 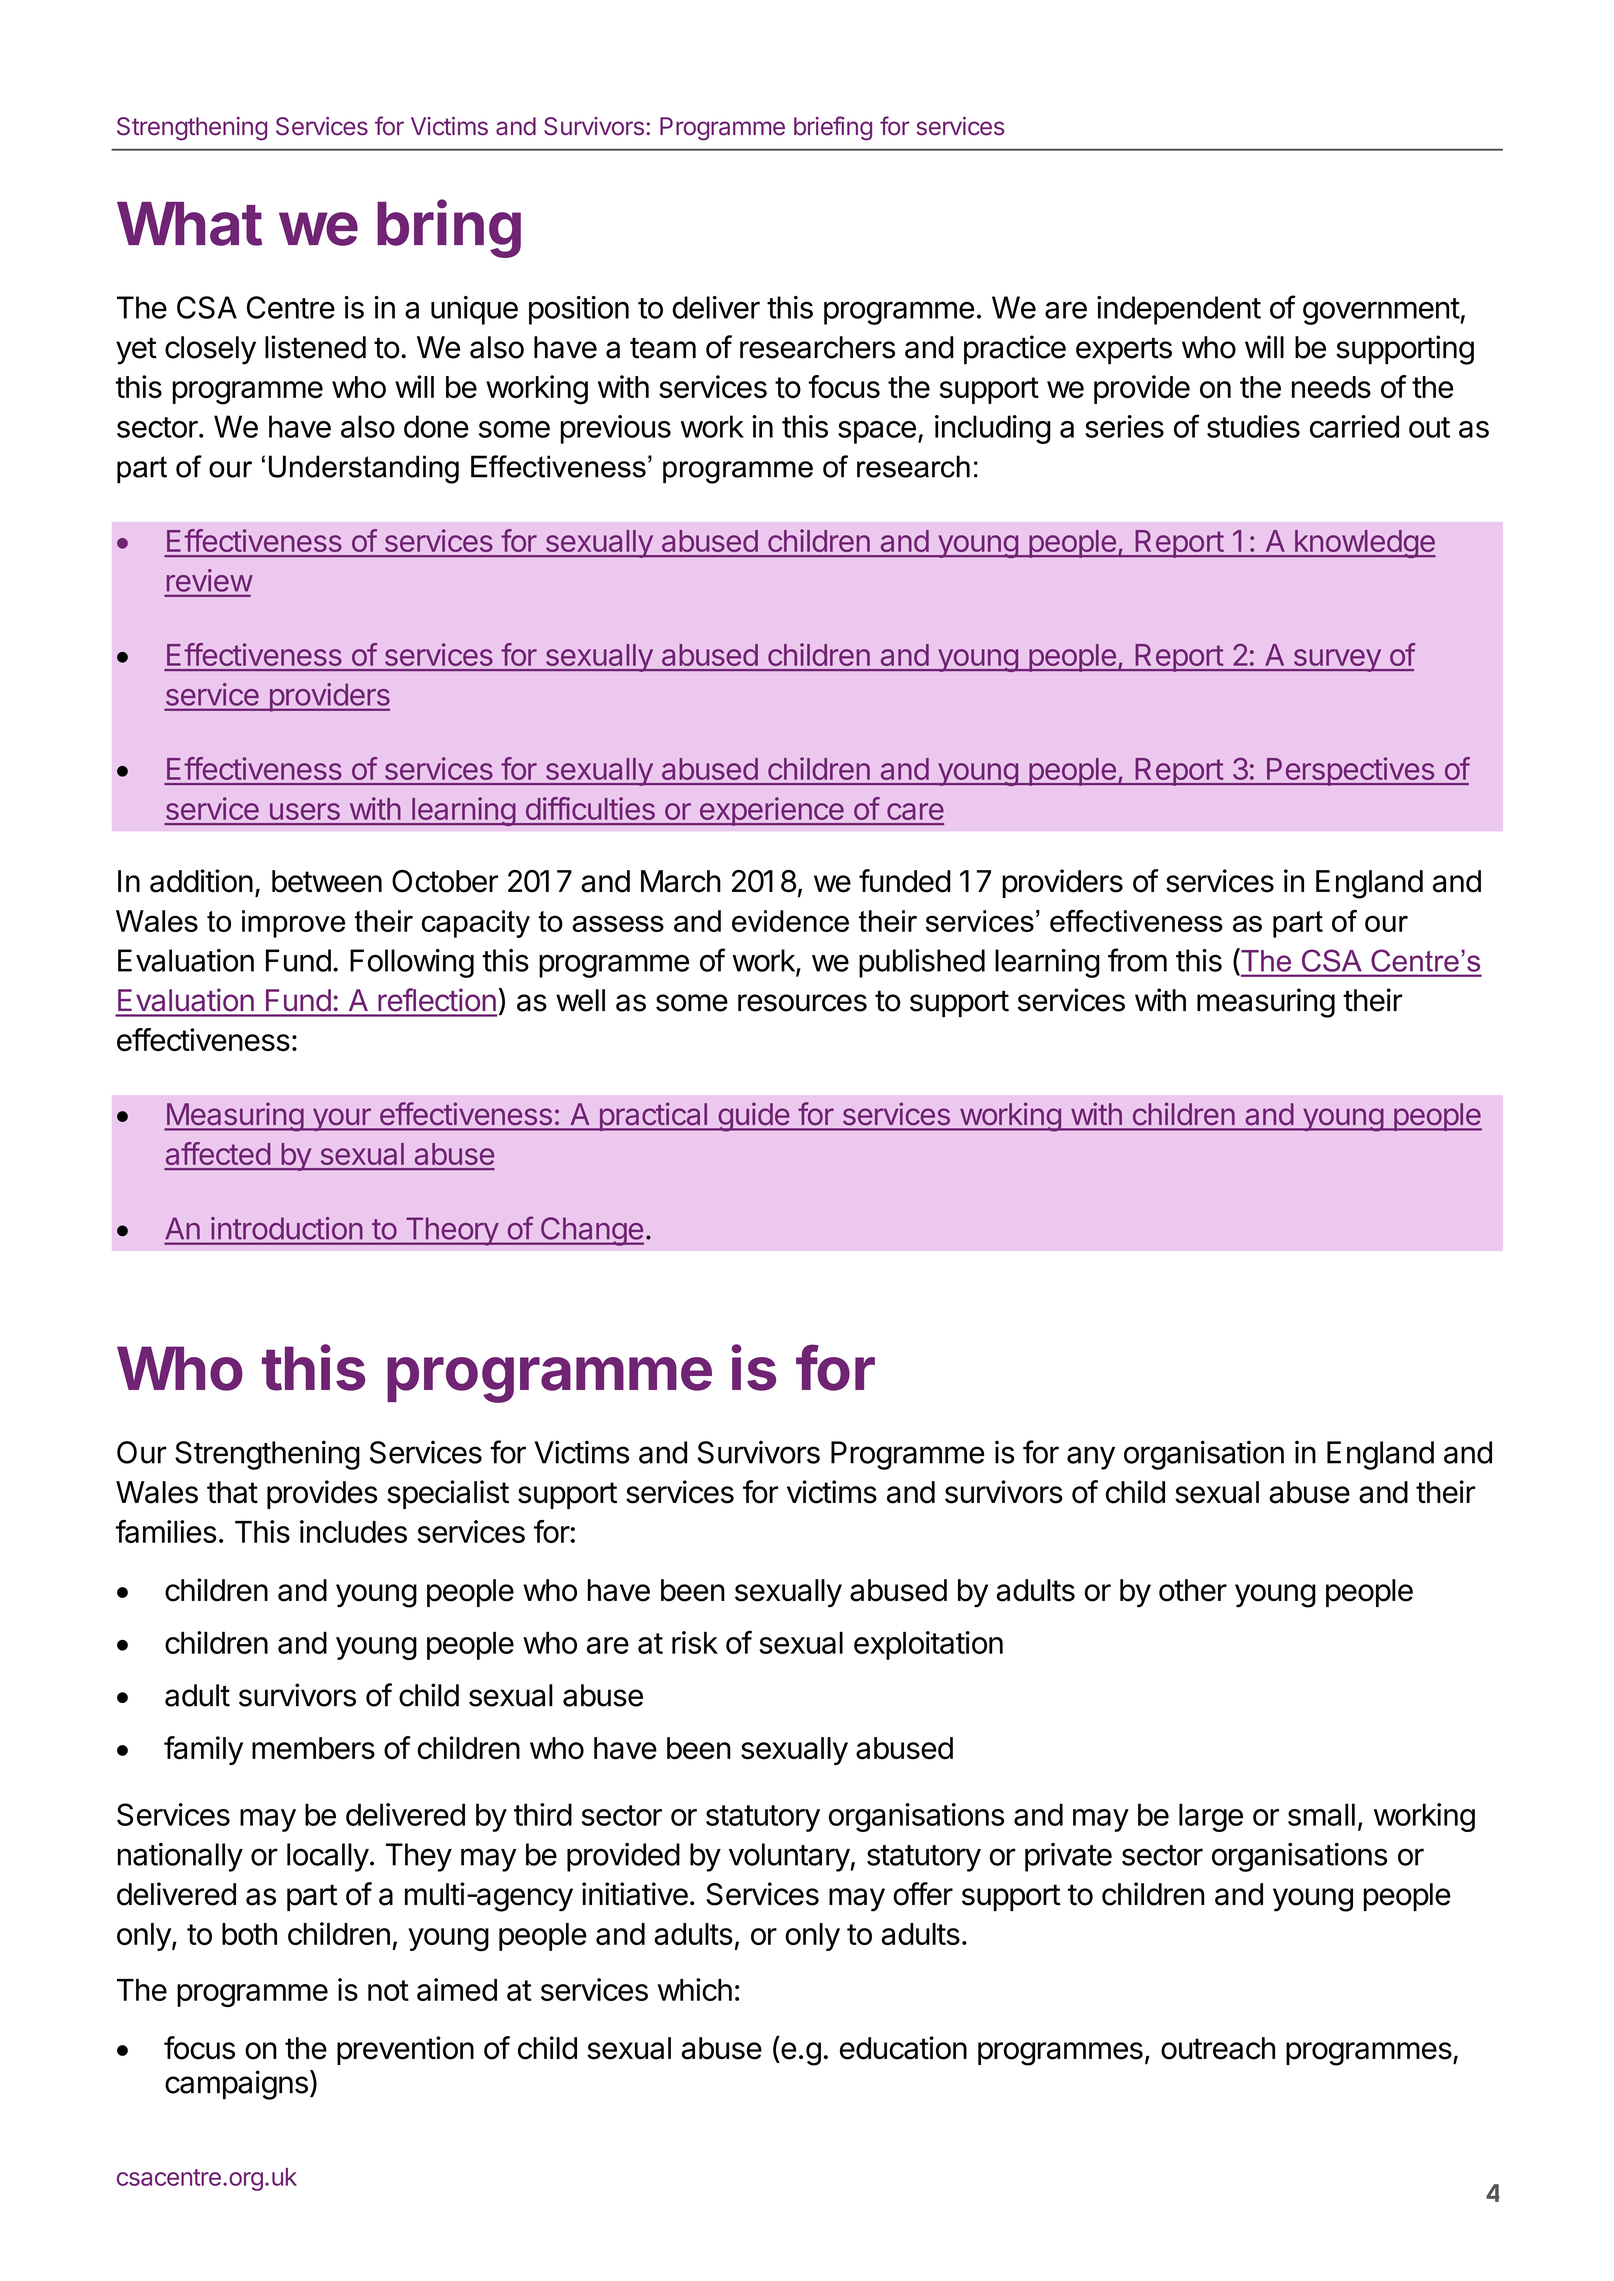 What do you see at coordinates (1179, 310) in the screenshot?
I see `independent` at bounding box center [1179, 310].
